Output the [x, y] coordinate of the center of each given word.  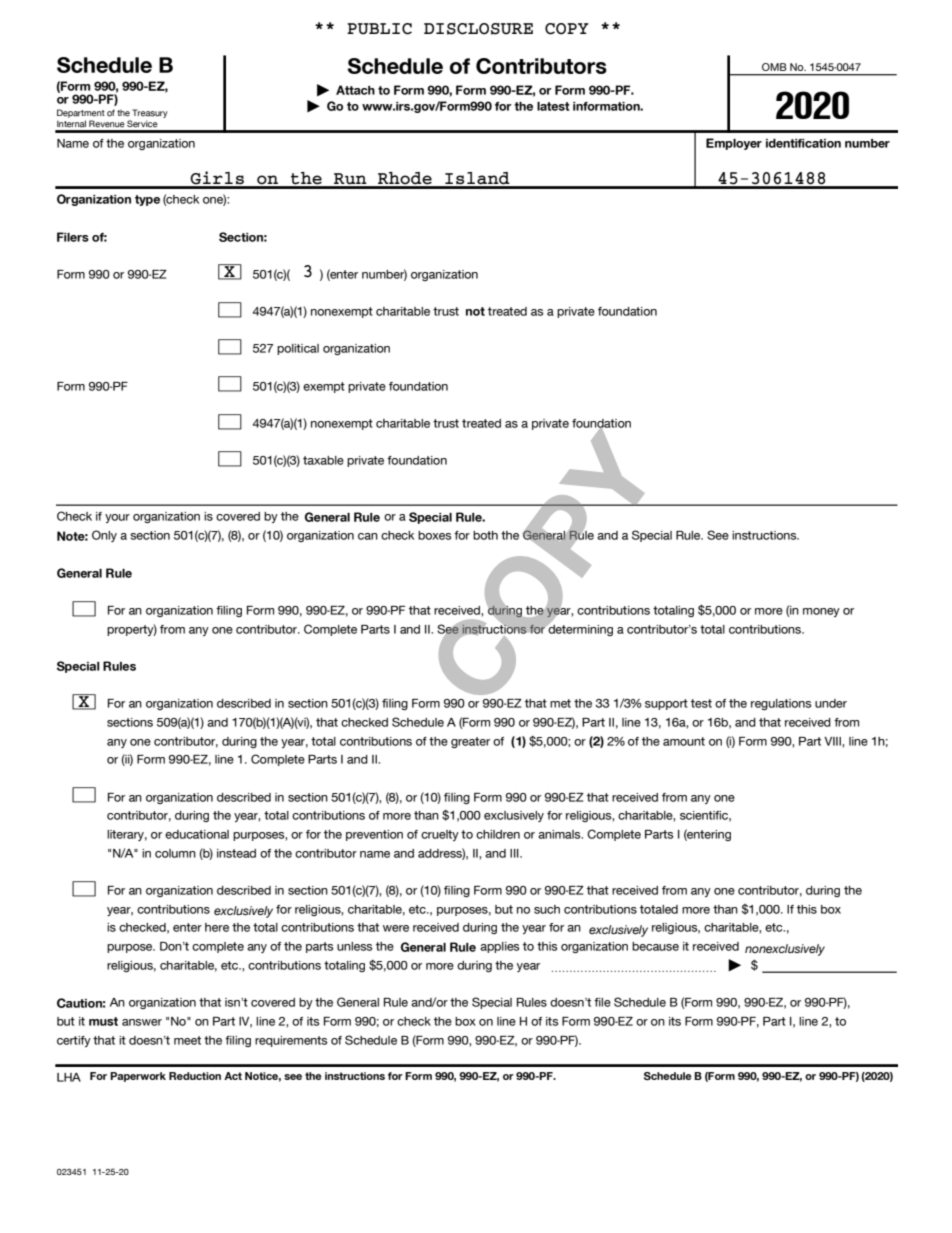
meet [187, 1040]
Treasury [150, 115]
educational [197, 834]
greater [470, 742]
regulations [781, 704]
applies [500, 947]
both [485, 535]
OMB [774, 67]
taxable [323, 460]
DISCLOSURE [478, 29]
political [298, 349]
